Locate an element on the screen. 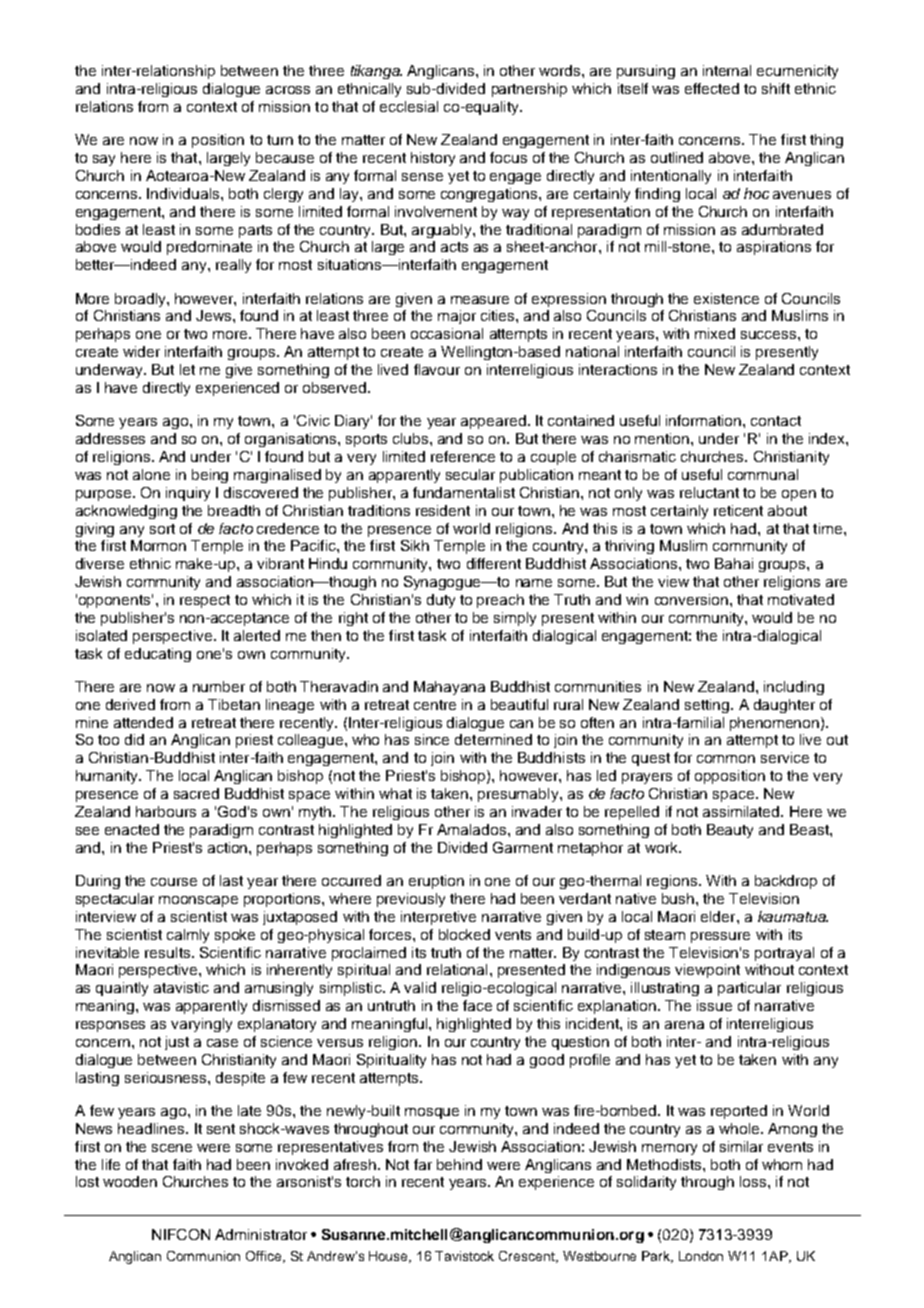 The image size is (924, 1308). educating is located at coordinates (158, 655).
